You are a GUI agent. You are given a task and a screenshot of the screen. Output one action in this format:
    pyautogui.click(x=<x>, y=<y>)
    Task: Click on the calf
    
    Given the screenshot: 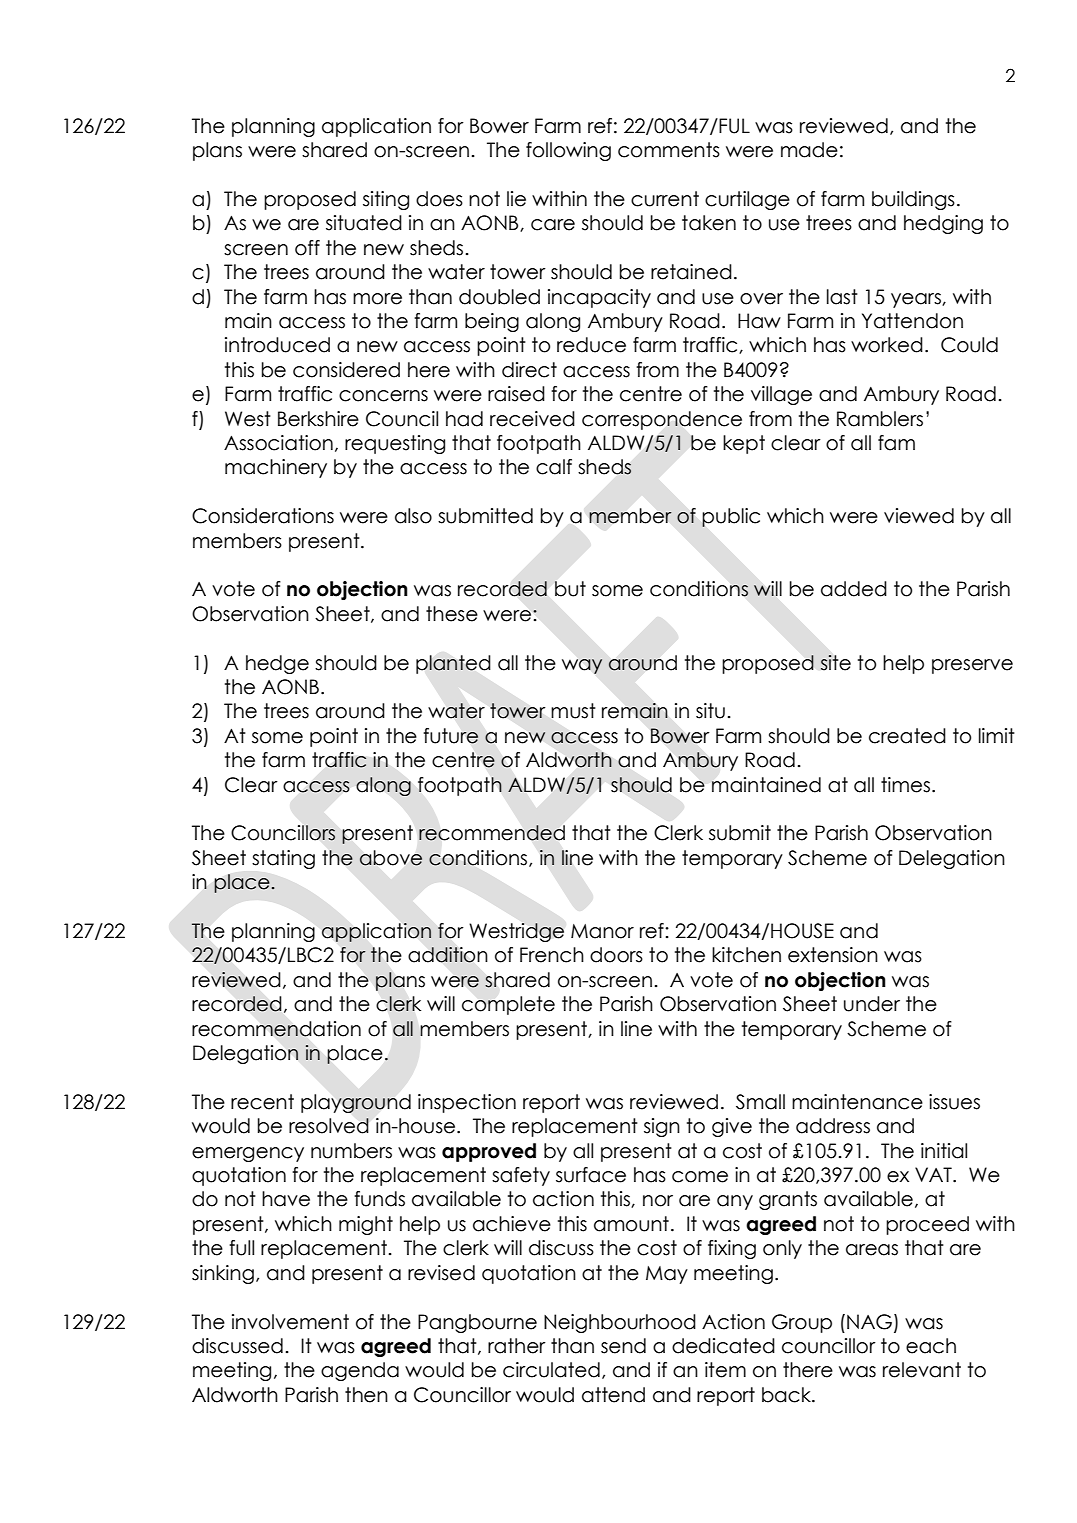 What is the action you would take?
    pyautogui.click(x=554, y=467)
